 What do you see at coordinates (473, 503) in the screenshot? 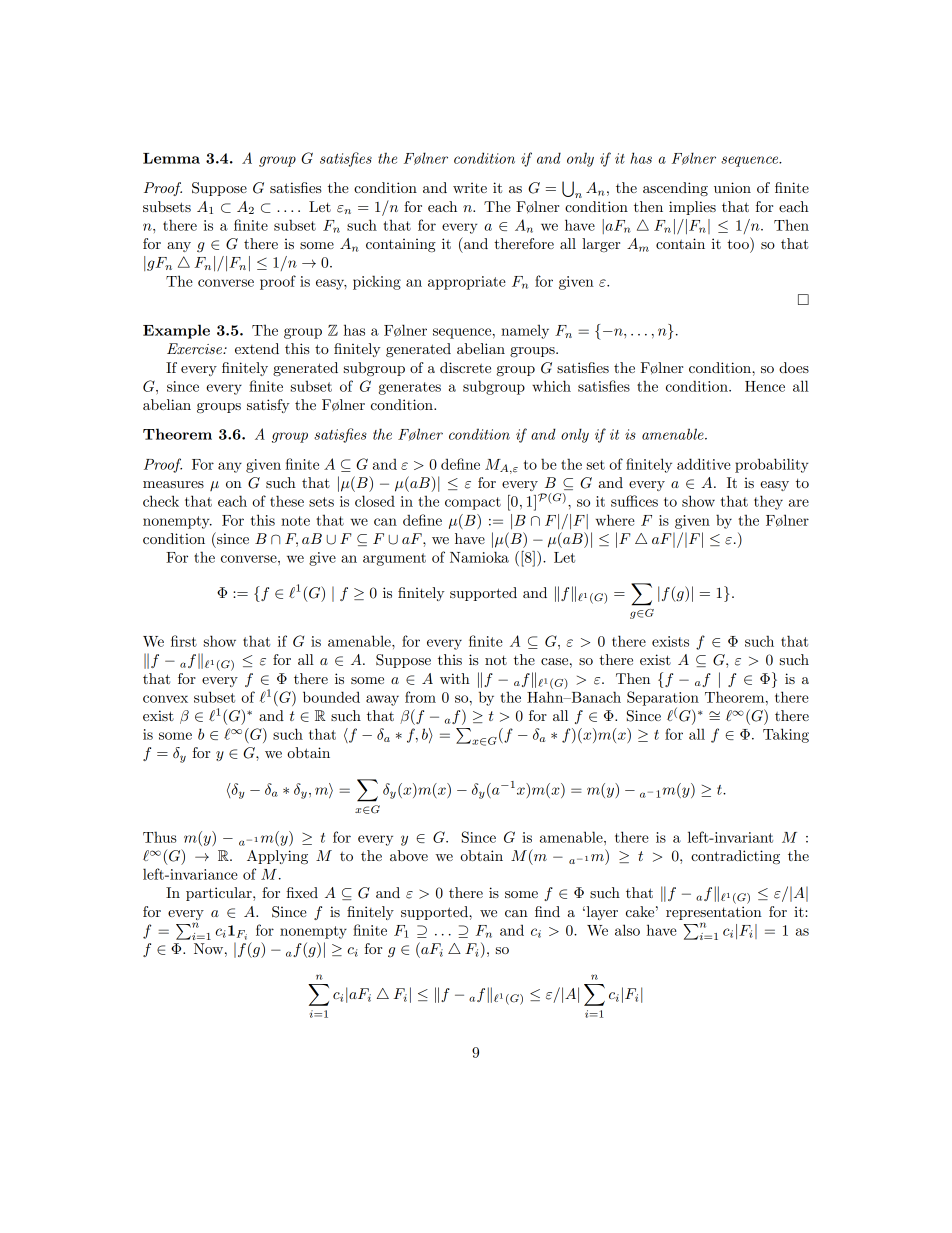
I see `compact` at bounding box center [473, 503].
